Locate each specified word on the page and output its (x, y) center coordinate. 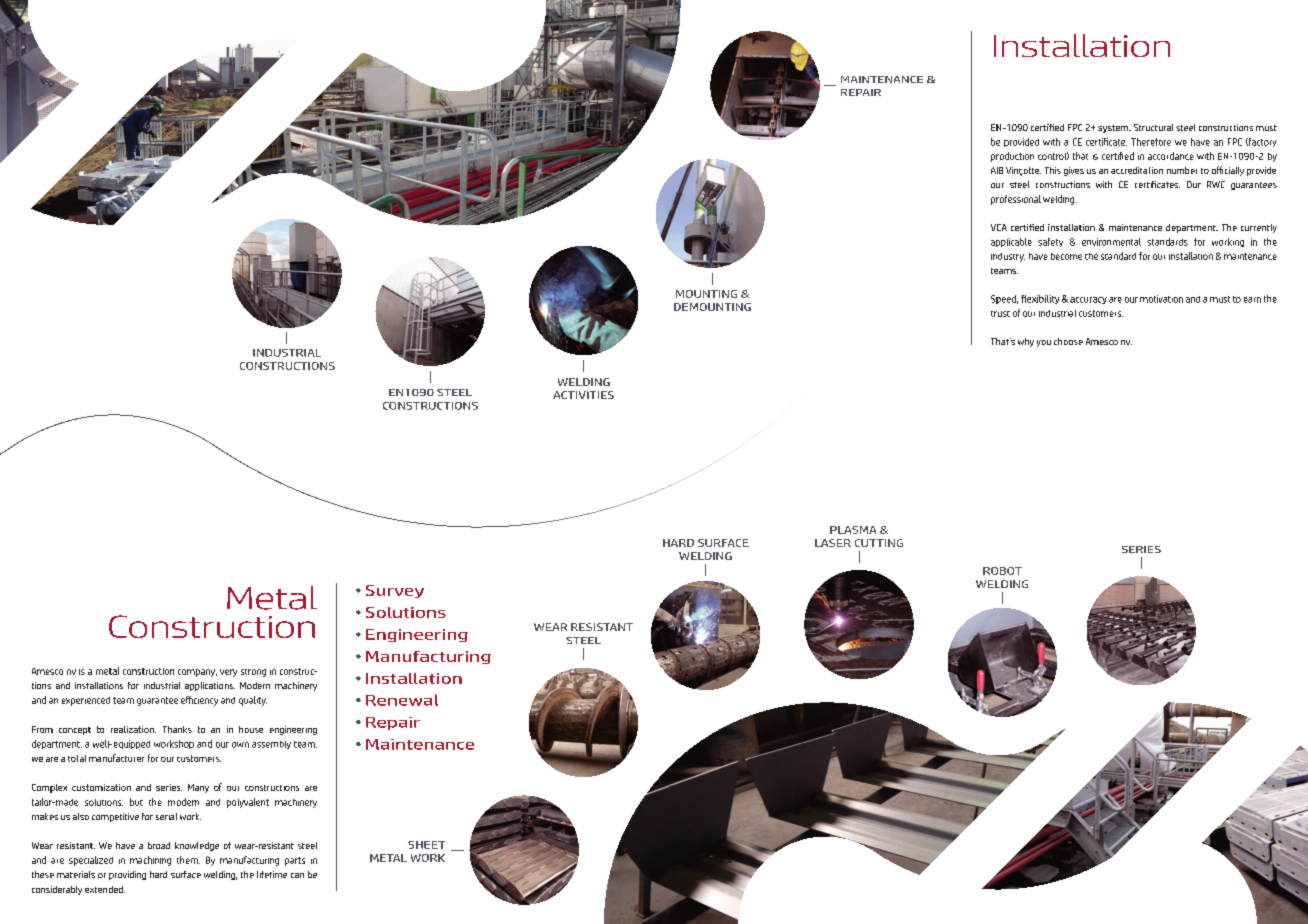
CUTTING (879, 543)
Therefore (1151, 142)
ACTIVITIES (583, 395)
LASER (833, 543)
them (188, 860)
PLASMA (853, 530)
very (228, 673)
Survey (395, 591)
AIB (997, 170)
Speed (1004, 299)
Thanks (177, 729)
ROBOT (1002, 571)
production (1012, 157)
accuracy (1088, 300)
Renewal (402, 700)
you (1044, 343)
